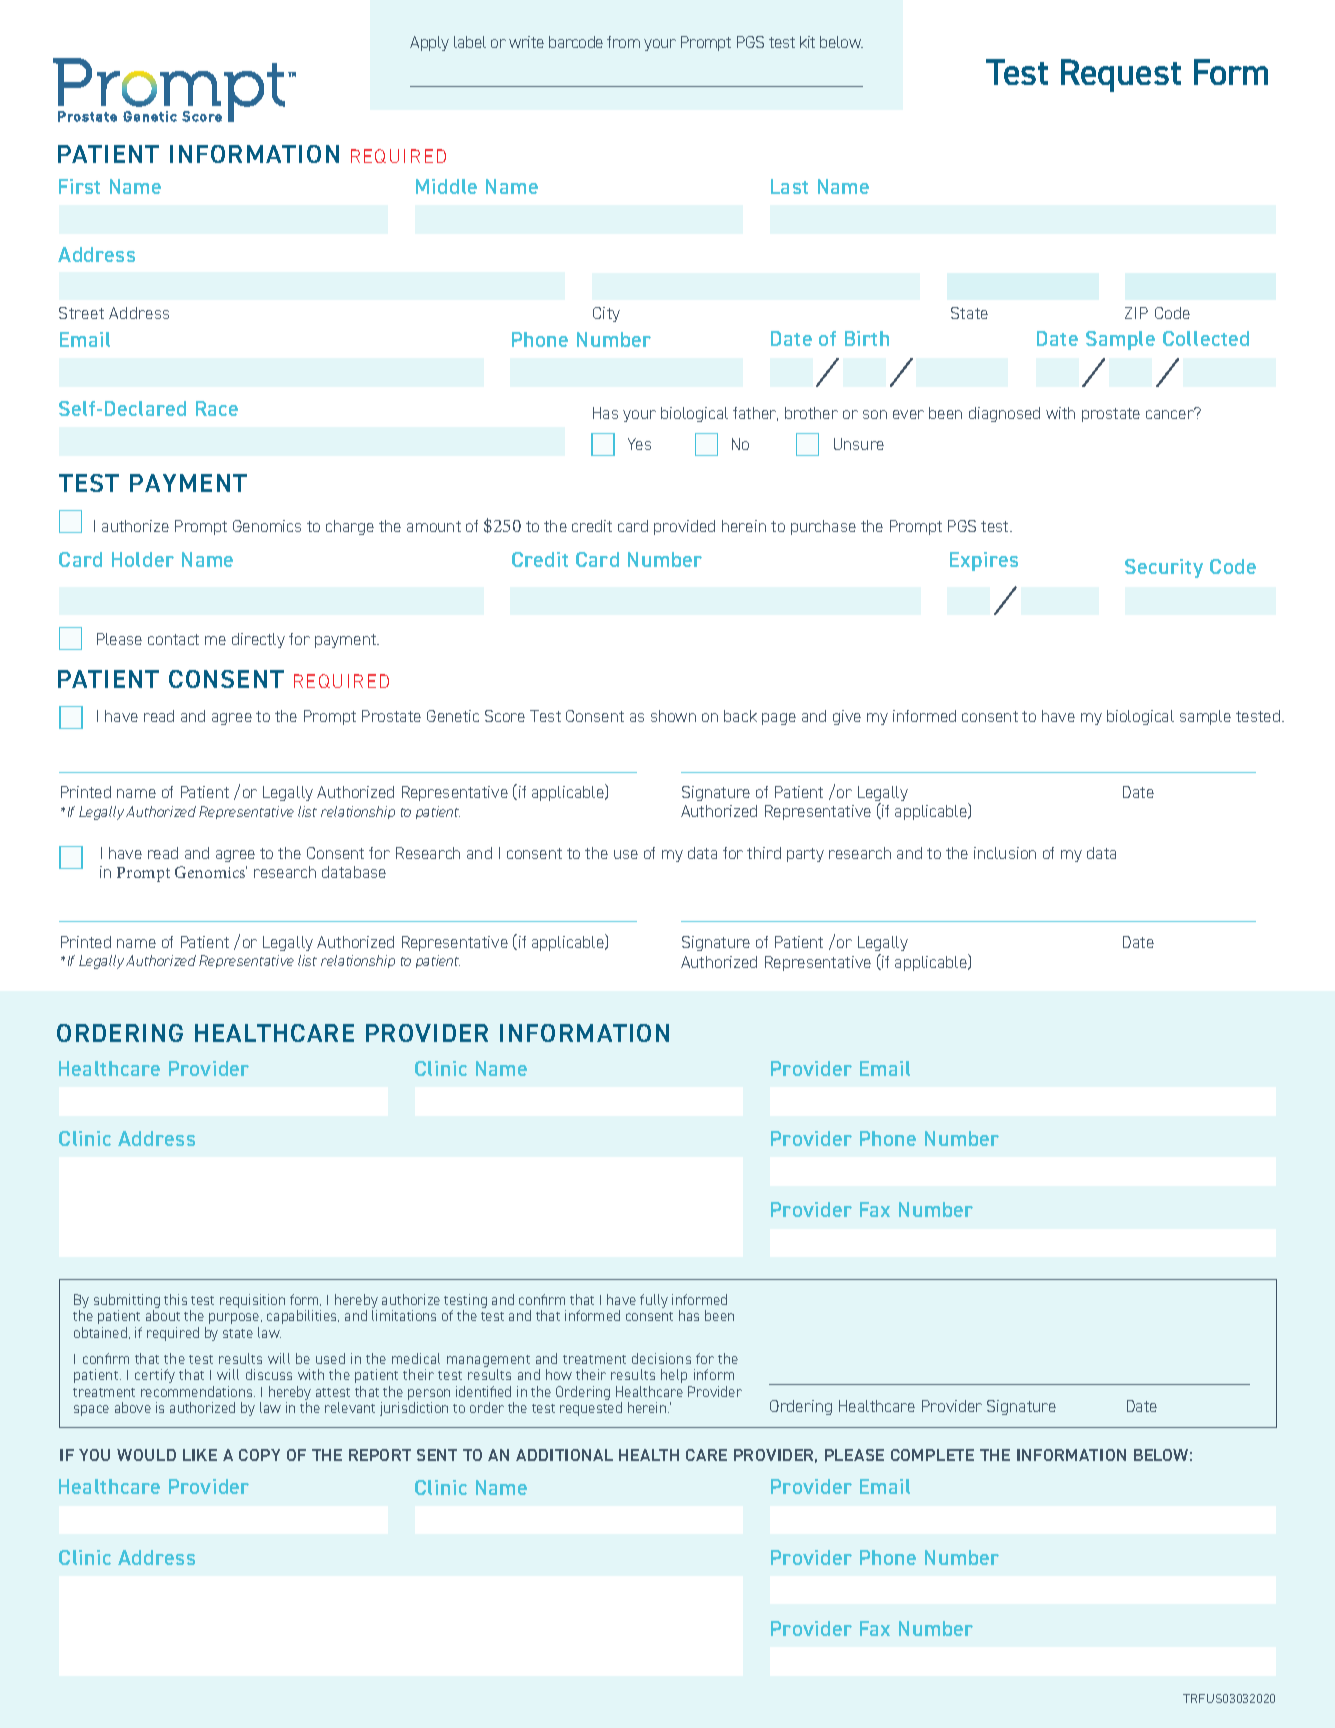 The width and height of the image is (1335, 1728). Describe the element at coordinates (217, 408) in the image. I see `Race` at that location.
